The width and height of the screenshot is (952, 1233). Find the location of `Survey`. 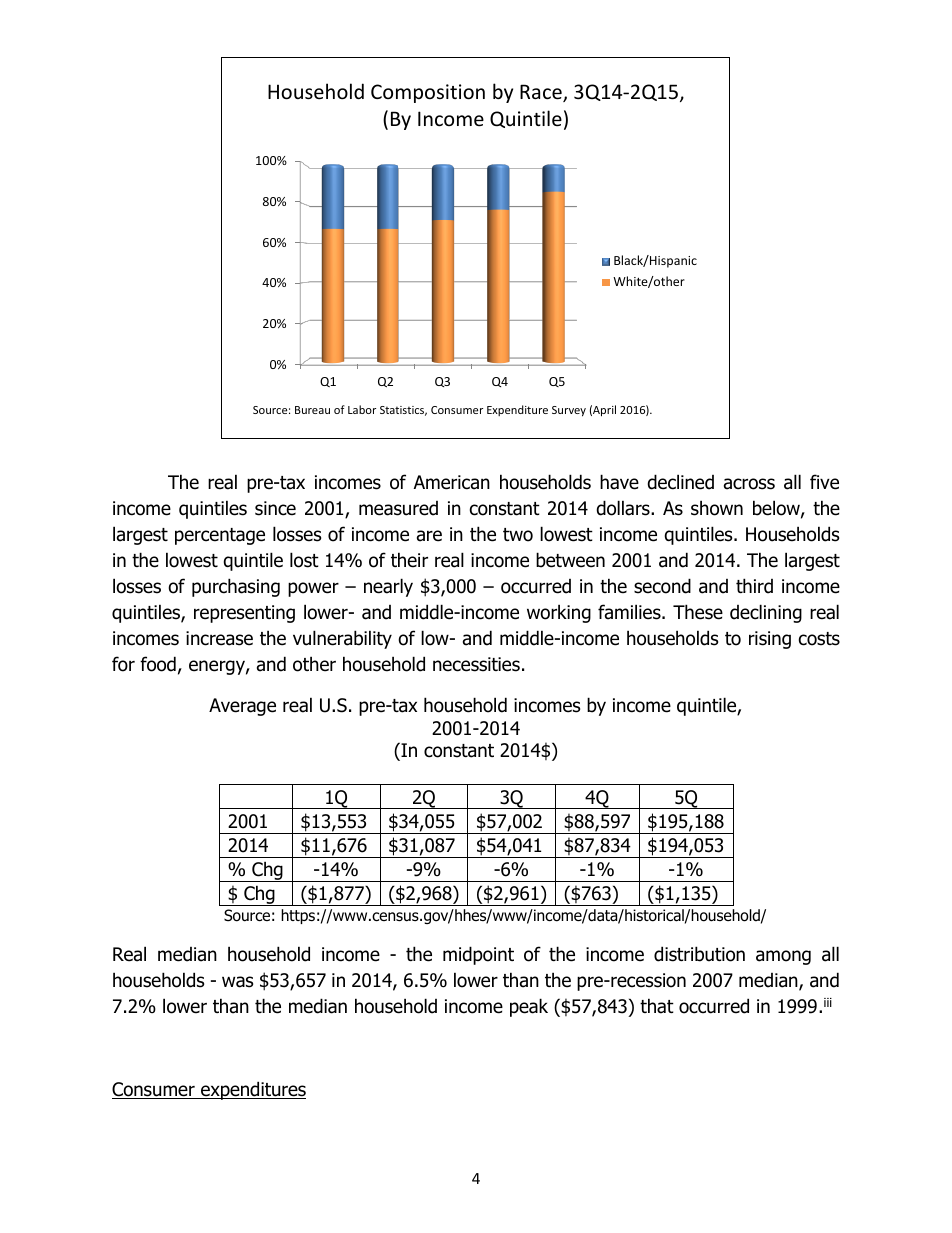

Survey is located at coordinates (569, 411).
